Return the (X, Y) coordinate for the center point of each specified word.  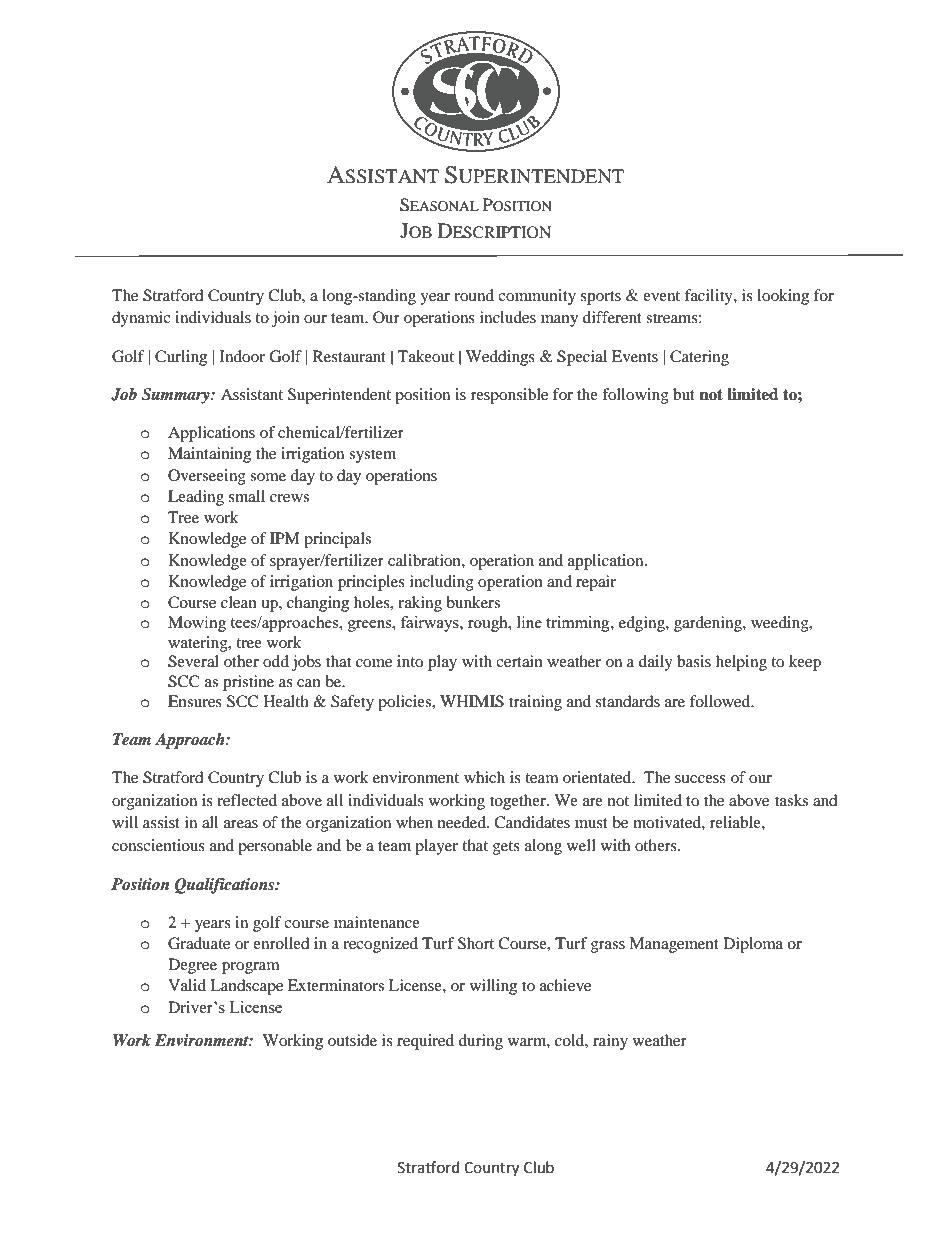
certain (519, 661)
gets (506, 848)
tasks (791, 800)
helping (741, 663)
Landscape (246, 987)
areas (241, 824)
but (684, 394)
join (286, 319)
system (372, 456)
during (481, 1042)
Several (193, 661)
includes (508, 317)
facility (710, 297)
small (247, 496)
